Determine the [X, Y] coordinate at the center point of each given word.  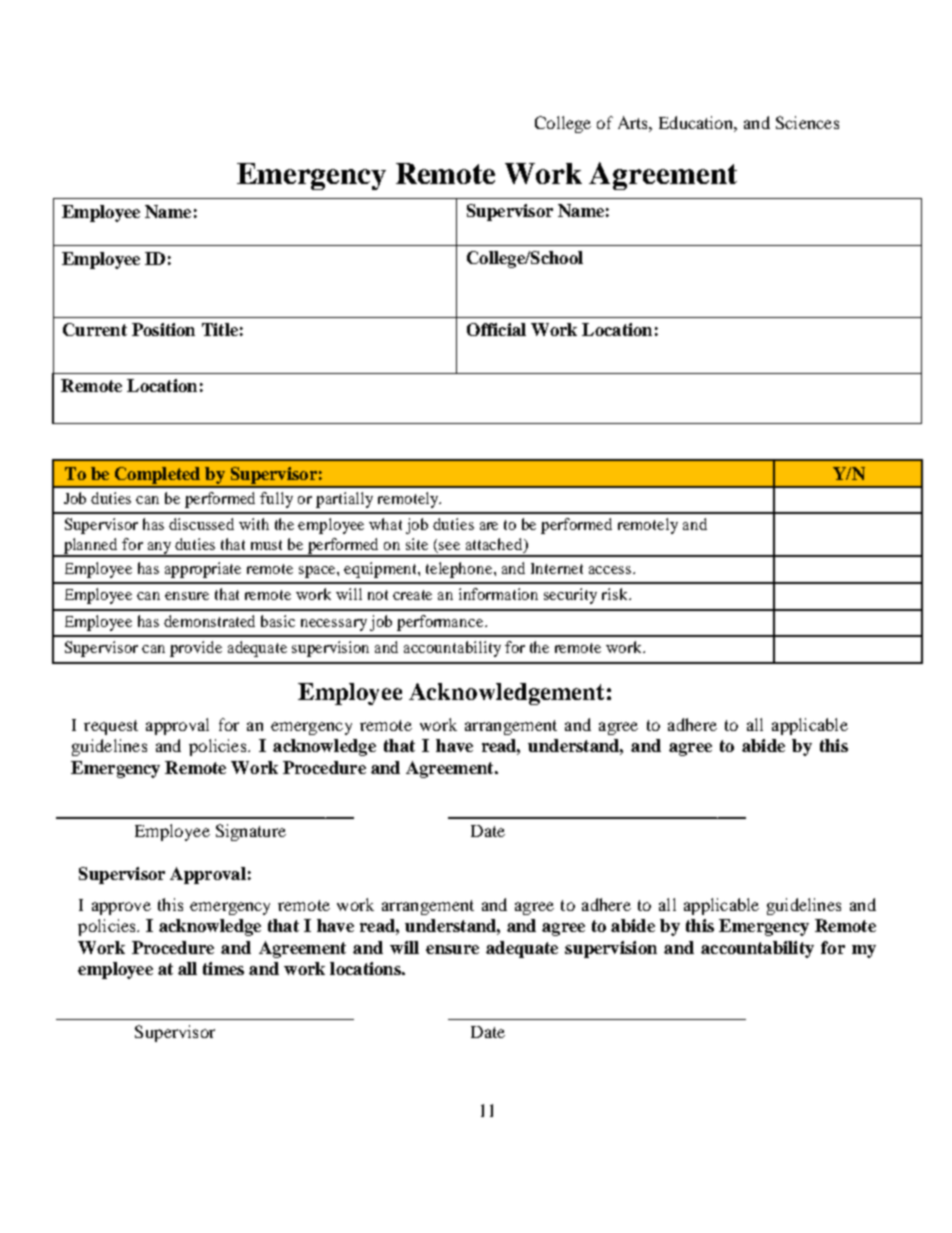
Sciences [807, 122]
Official [496, 329]
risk [616, 594]
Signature [251, 832]
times [223, 968]
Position [163, 329]
